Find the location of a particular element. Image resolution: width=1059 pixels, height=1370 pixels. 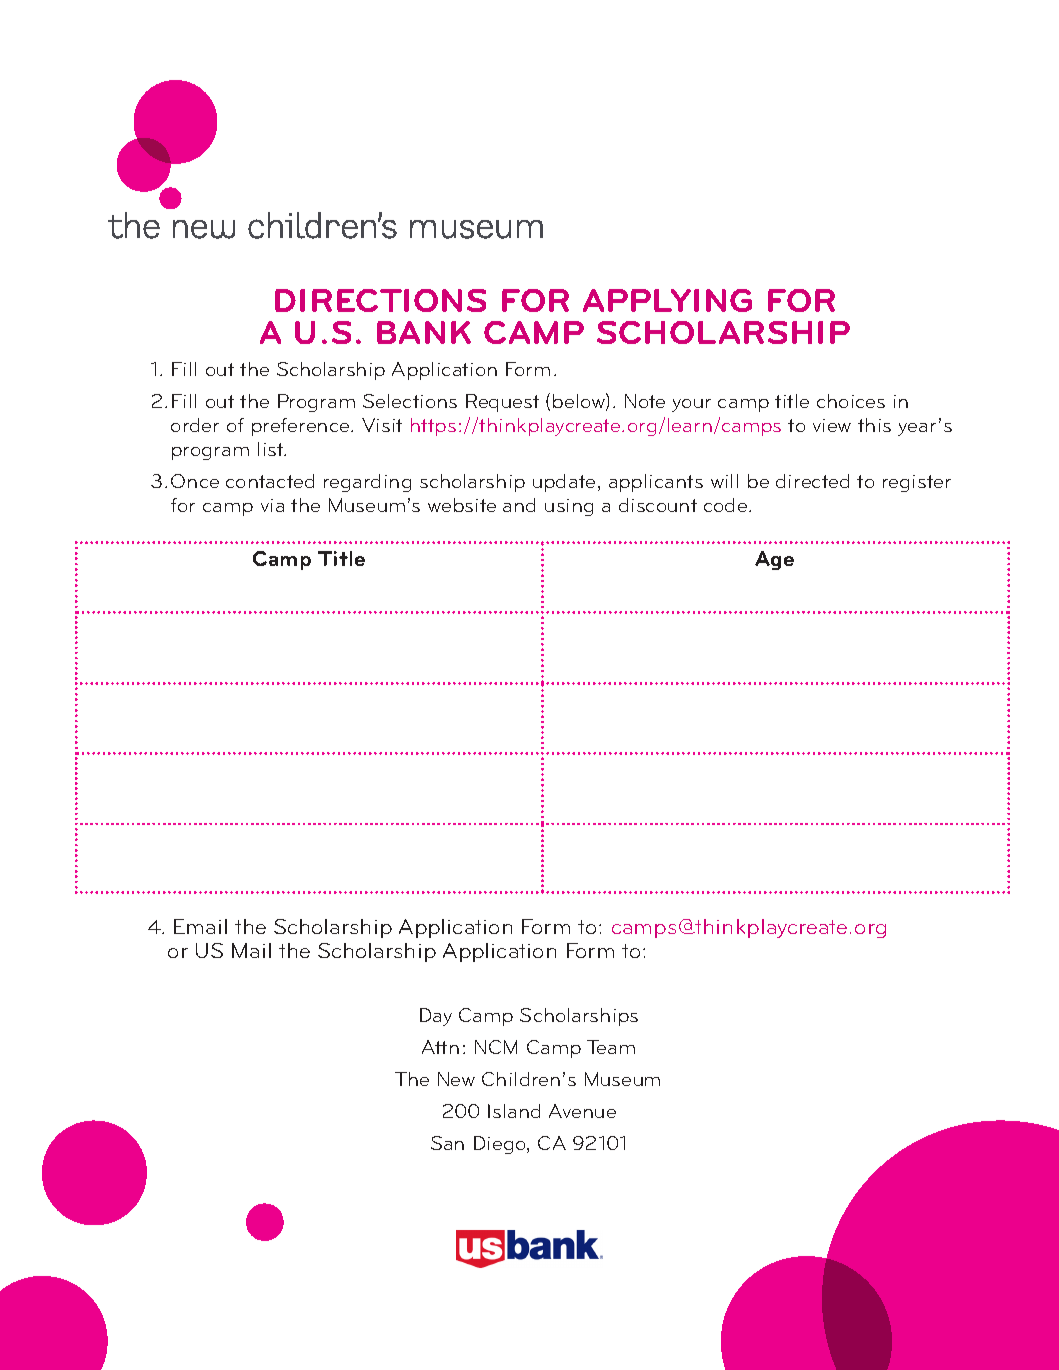

Team is located at coordinates (611, 1047).
